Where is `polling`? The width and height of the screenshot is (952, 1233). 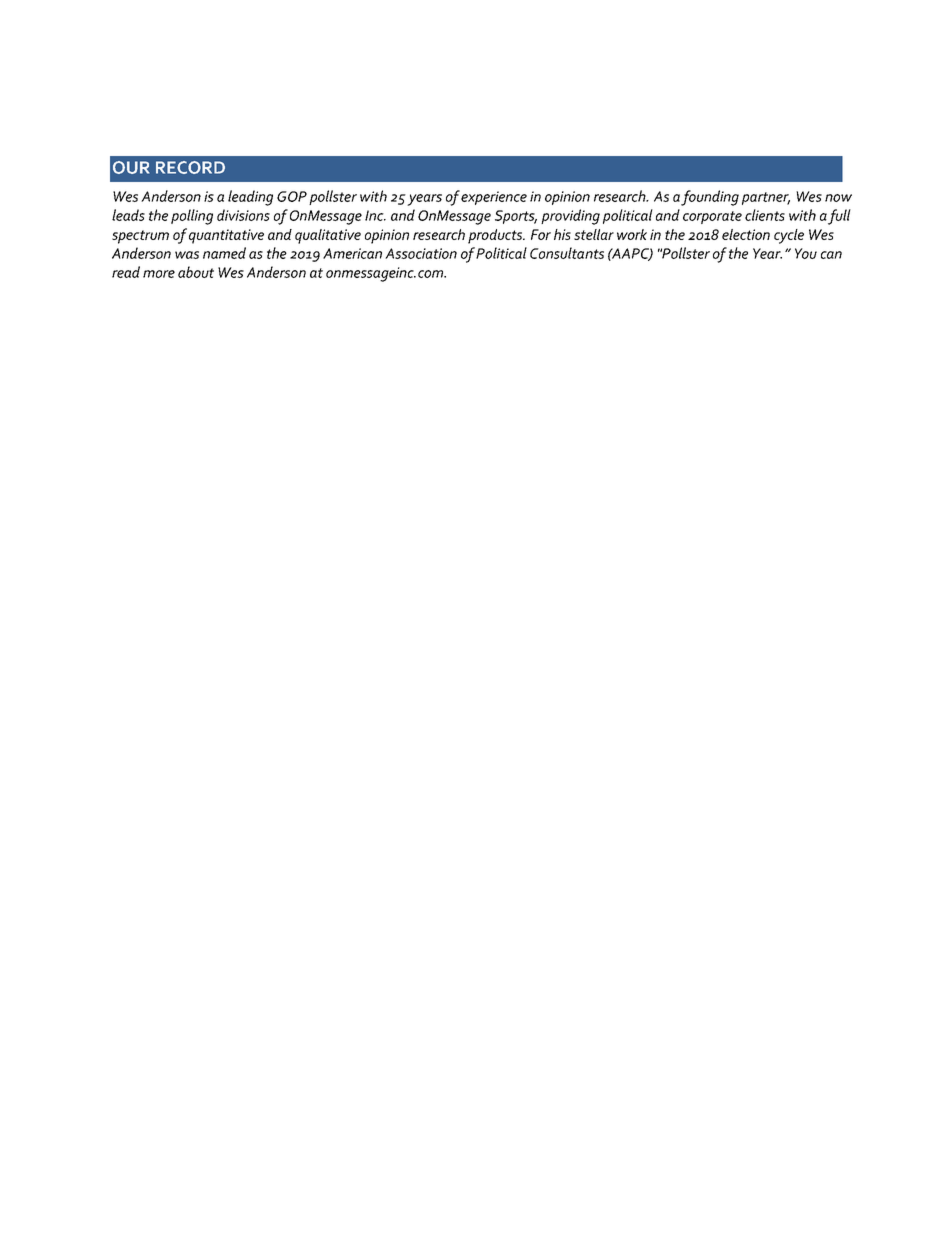
polling is located at coordinates (192, 217).
